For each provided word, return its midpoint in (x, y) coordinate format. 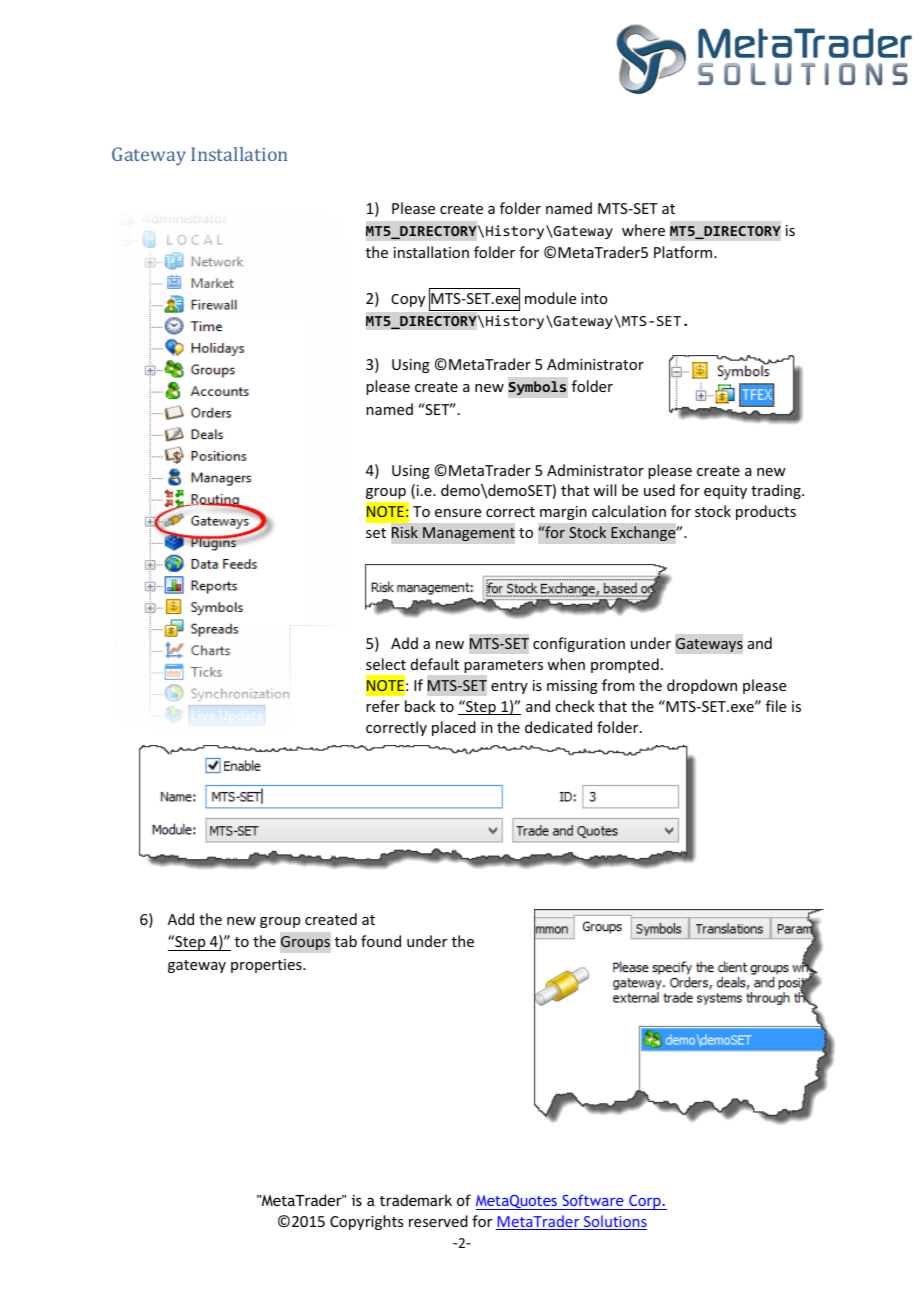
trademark (416, 1200)
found (381, 941)
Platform (683, 252)
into (594, 298)
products (766, 512)
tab (346, 941)
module (550, 298)
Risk (405, 532)
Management (469, 534)
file (776, 706)
